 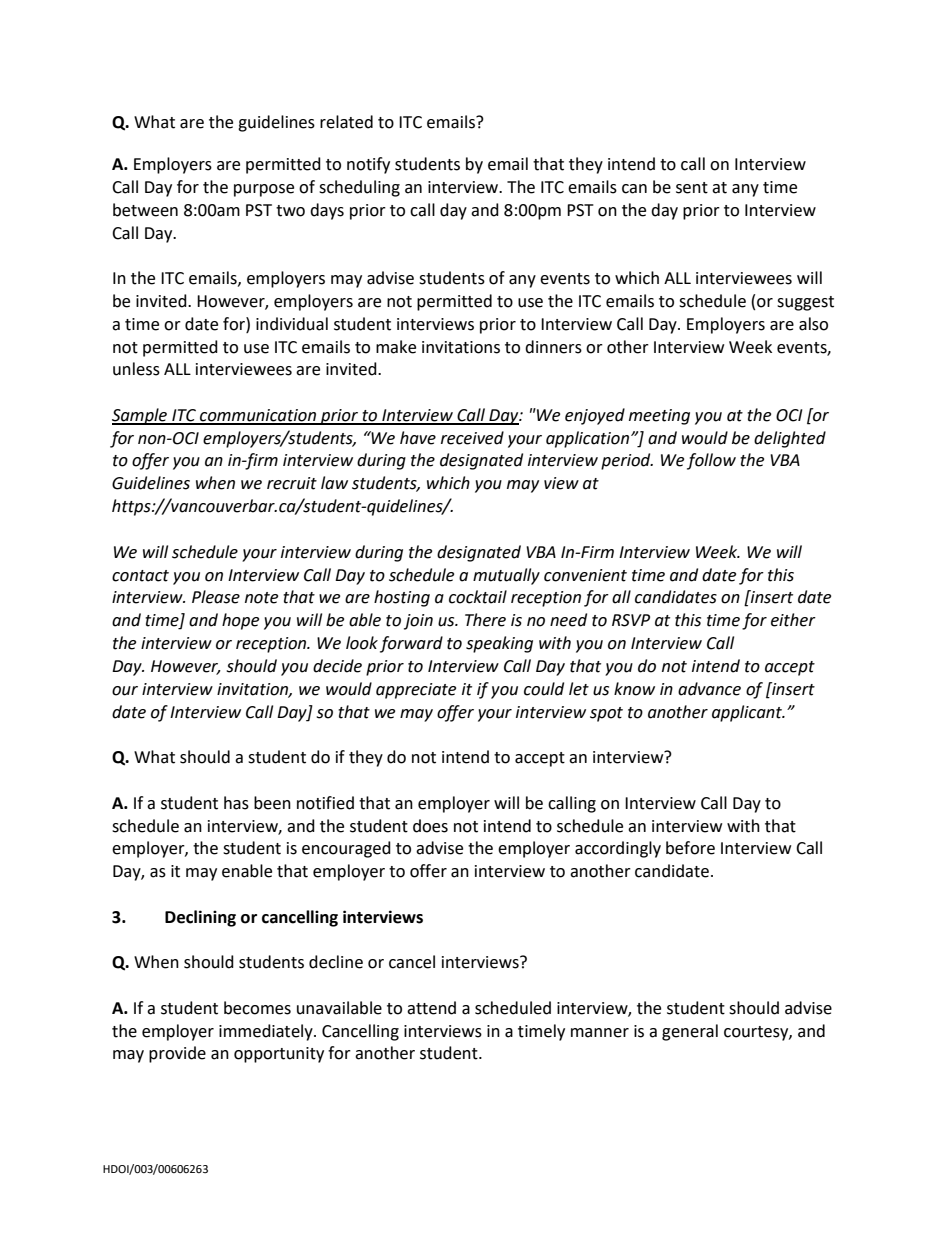 I want to click on has, so click(x=236, y=803).
